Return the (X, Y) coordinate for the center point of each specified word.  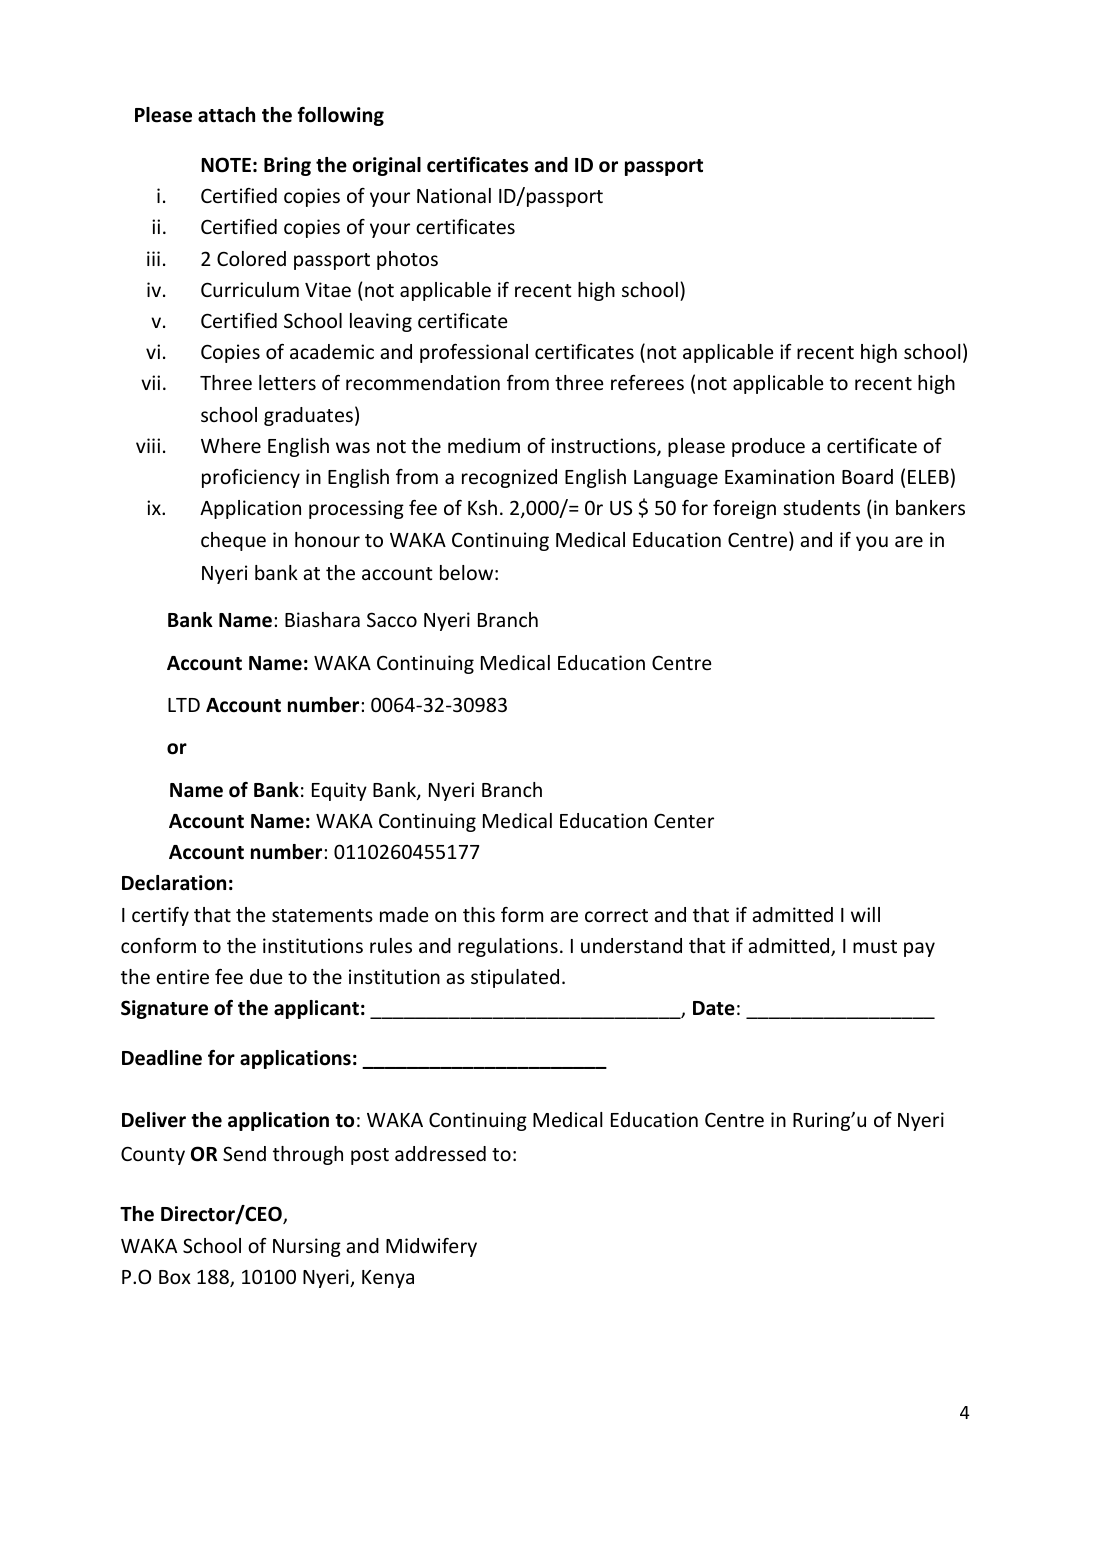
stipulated (515, 978)
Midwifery (431, 1247)
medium (484, 445)
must (875, 946)
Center (684, 820)
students (821, 507)
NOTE (226, 165)
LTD (184, 705)
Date (714, 1008)
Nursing (307, 1247)
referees (647, 382)
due (266, 976)
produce (768, 447)
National (454, 195)
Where (231, 445)
